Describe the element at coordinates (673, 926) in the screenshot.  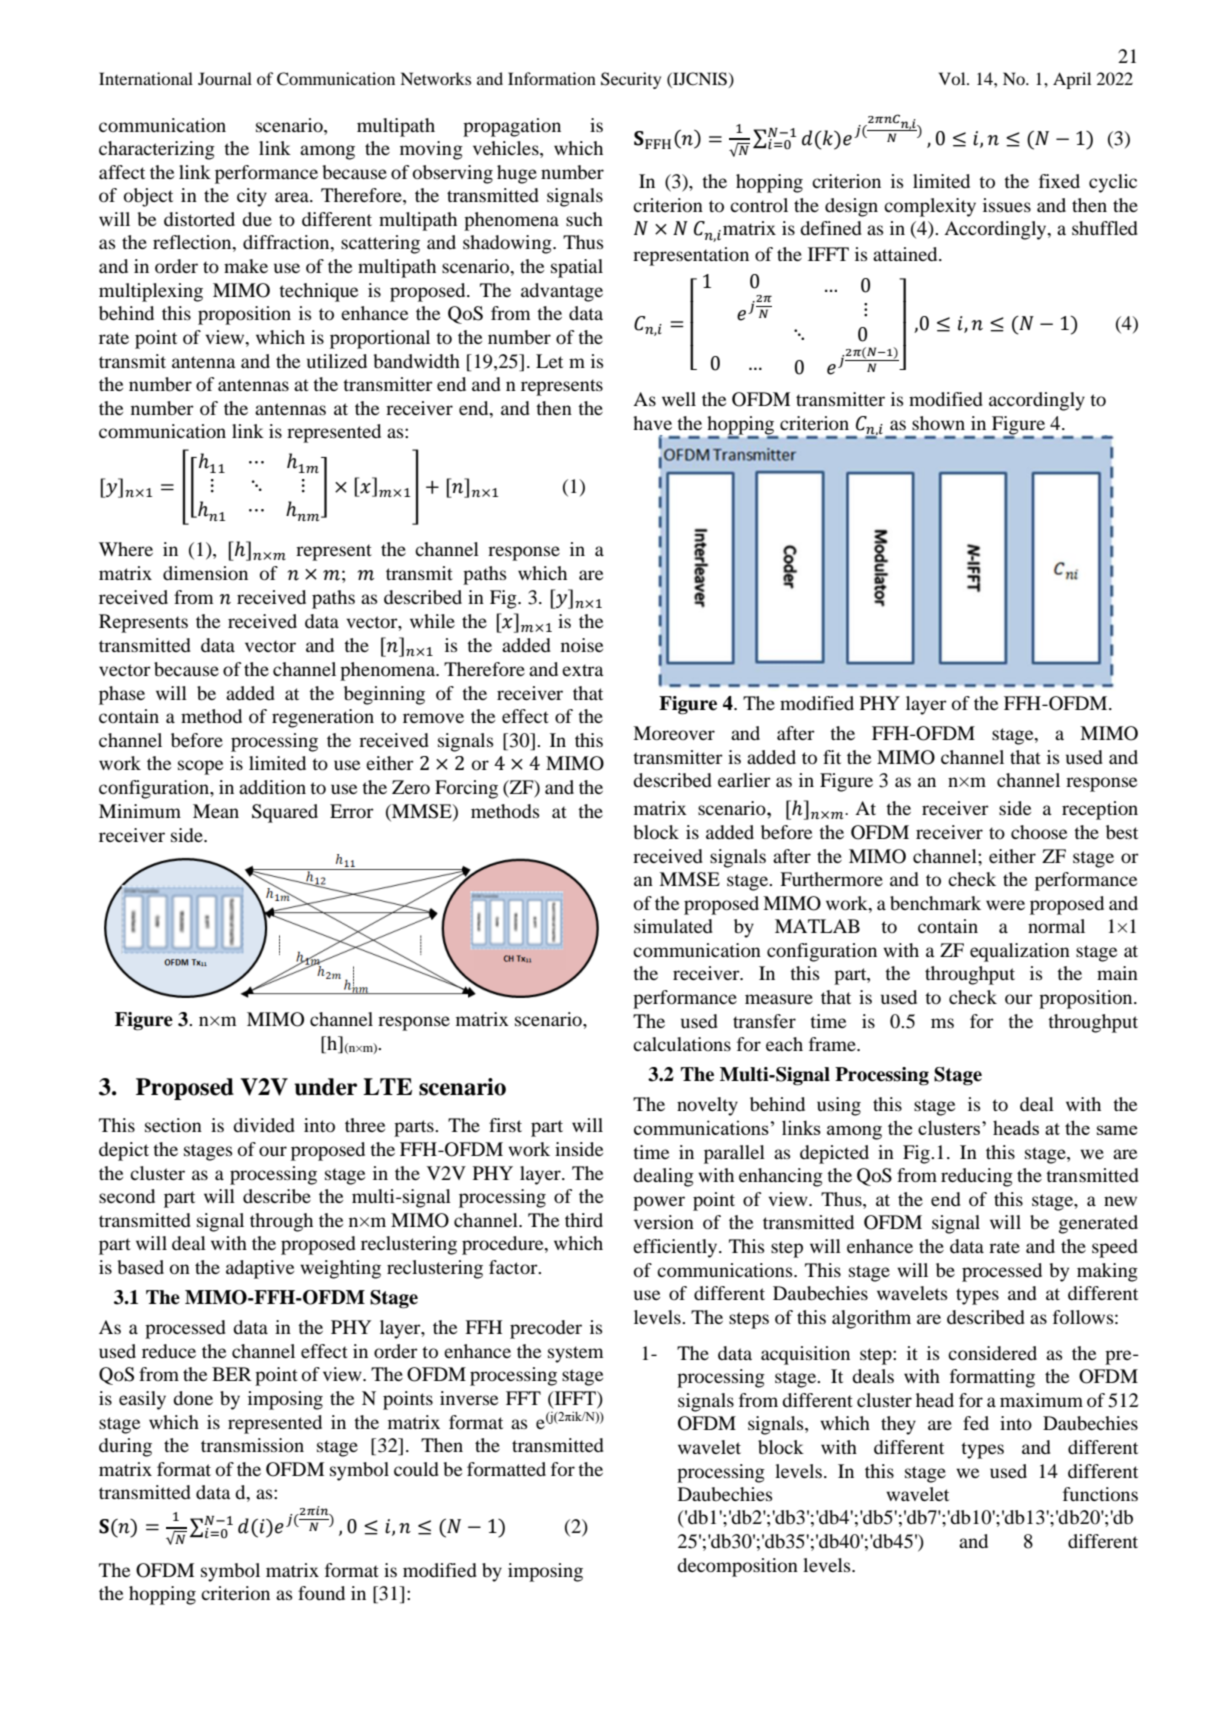
I see `simulated` at that location.
